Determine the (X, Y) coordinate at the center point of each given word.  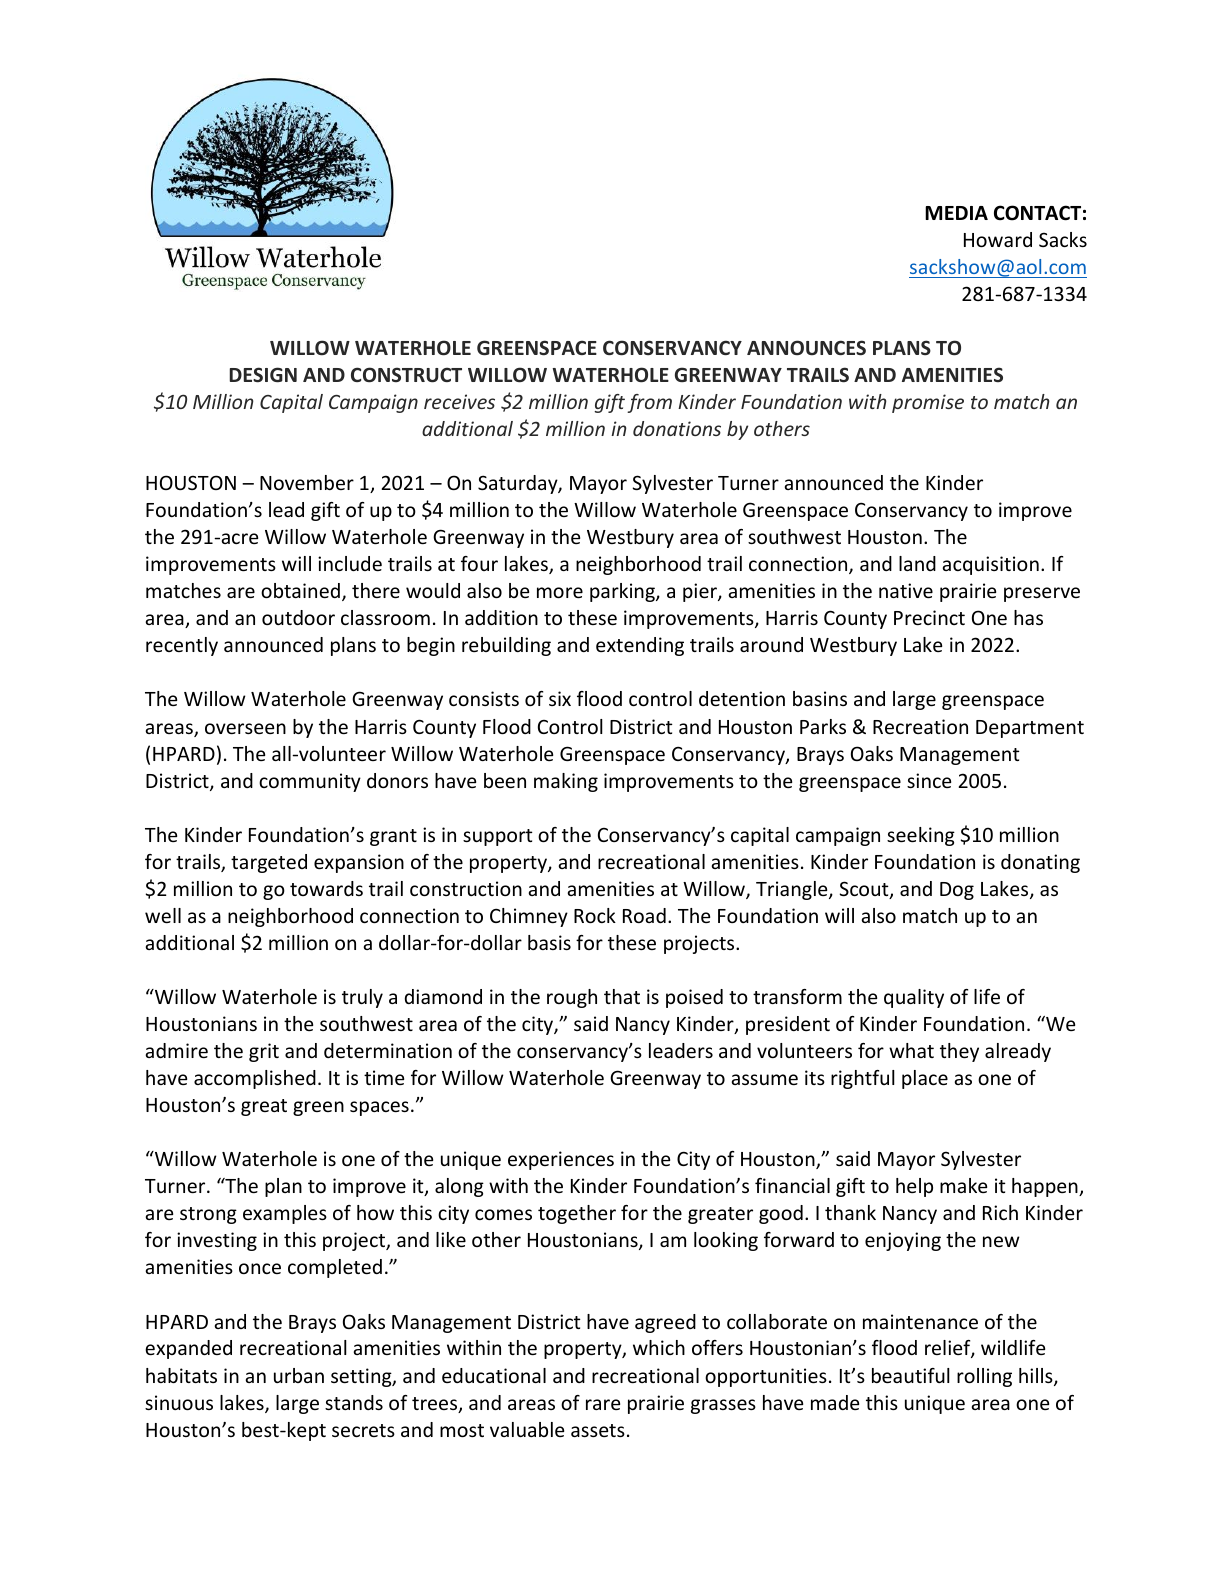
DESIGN (263, 375)
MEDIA (956, 213)
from (649, 403)
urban (299, 1375)
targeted (269, 863)
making (566, 782)
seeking (921, 836)
